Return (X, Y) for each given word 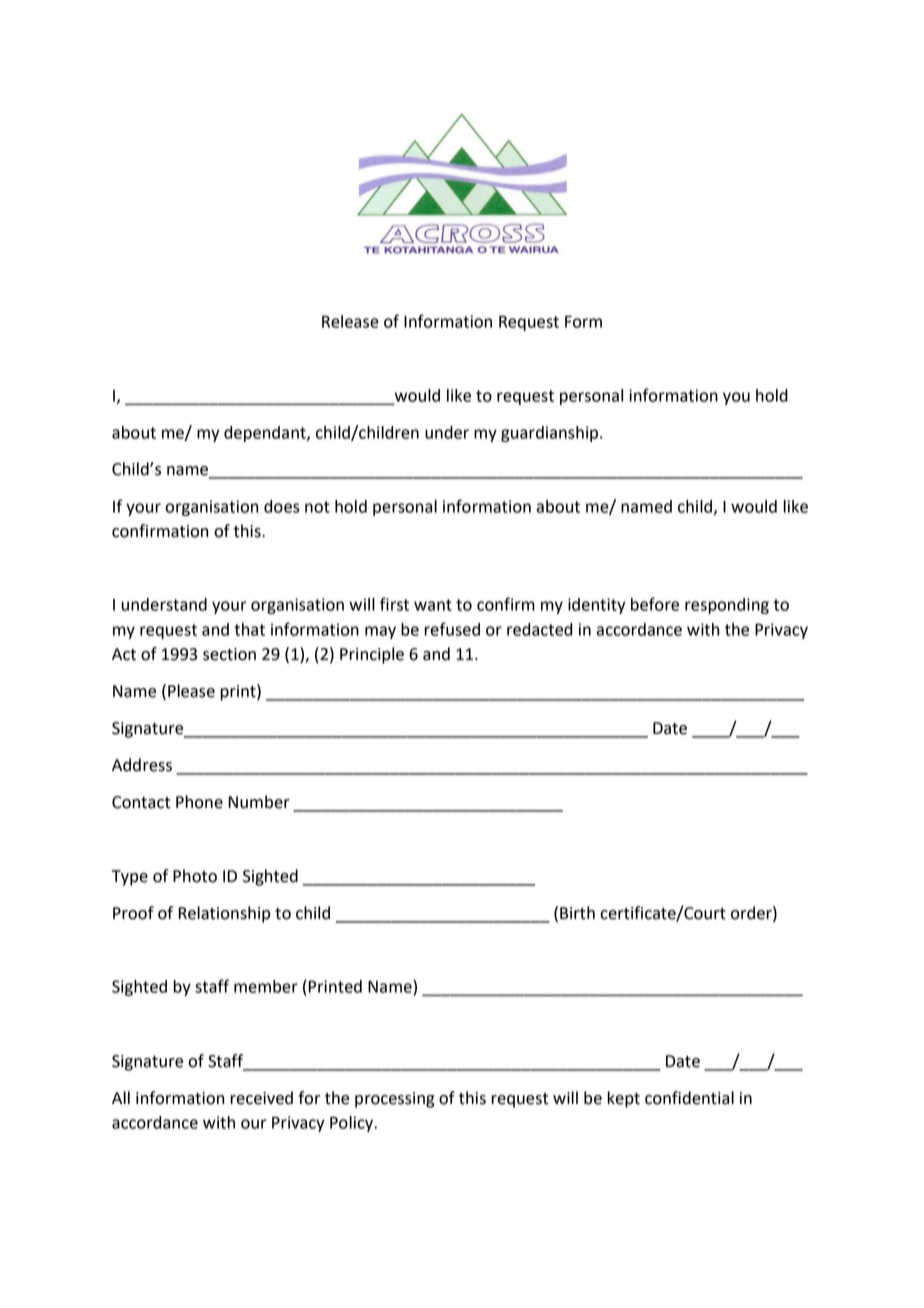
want (433, 605)
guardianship (551, 434)
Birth (577, 913)
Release (350, 321)
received (261, 1098)
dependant (266, 434)
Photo (195, 876)
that (249, 629)
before (655, 604)
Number (259, 802)
